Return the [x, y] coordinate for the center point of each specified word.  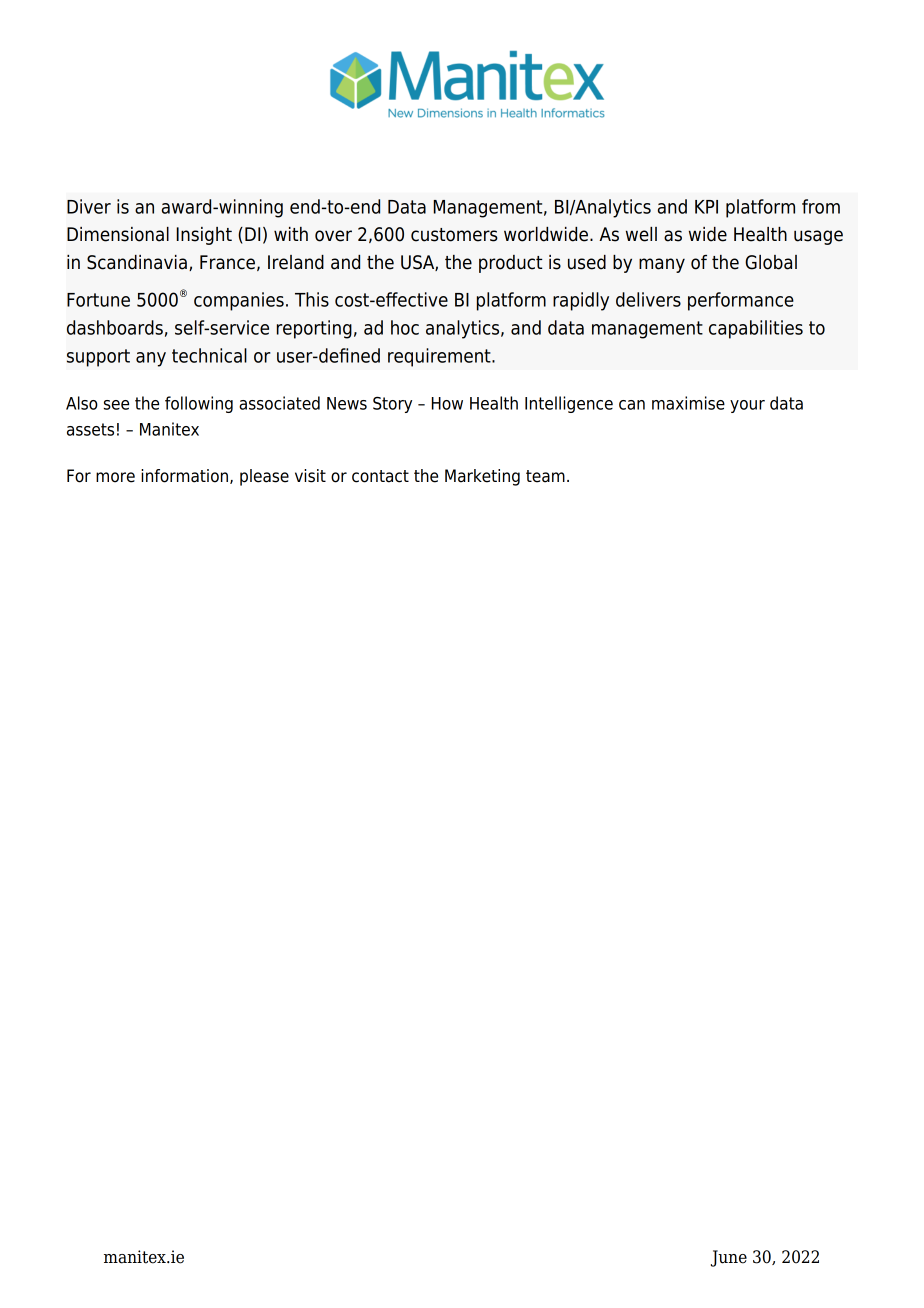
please [264, 477]
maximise [688, 403]
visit [310, 476]
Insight [204, 236]
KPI [706, 207]
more [115, 477]
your [747, 406]
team [545, 476]
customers [454, 235]
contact [380, 476]
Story [392, 405]
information [186, 476]
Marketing [482, 477]
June [729, 1258]
